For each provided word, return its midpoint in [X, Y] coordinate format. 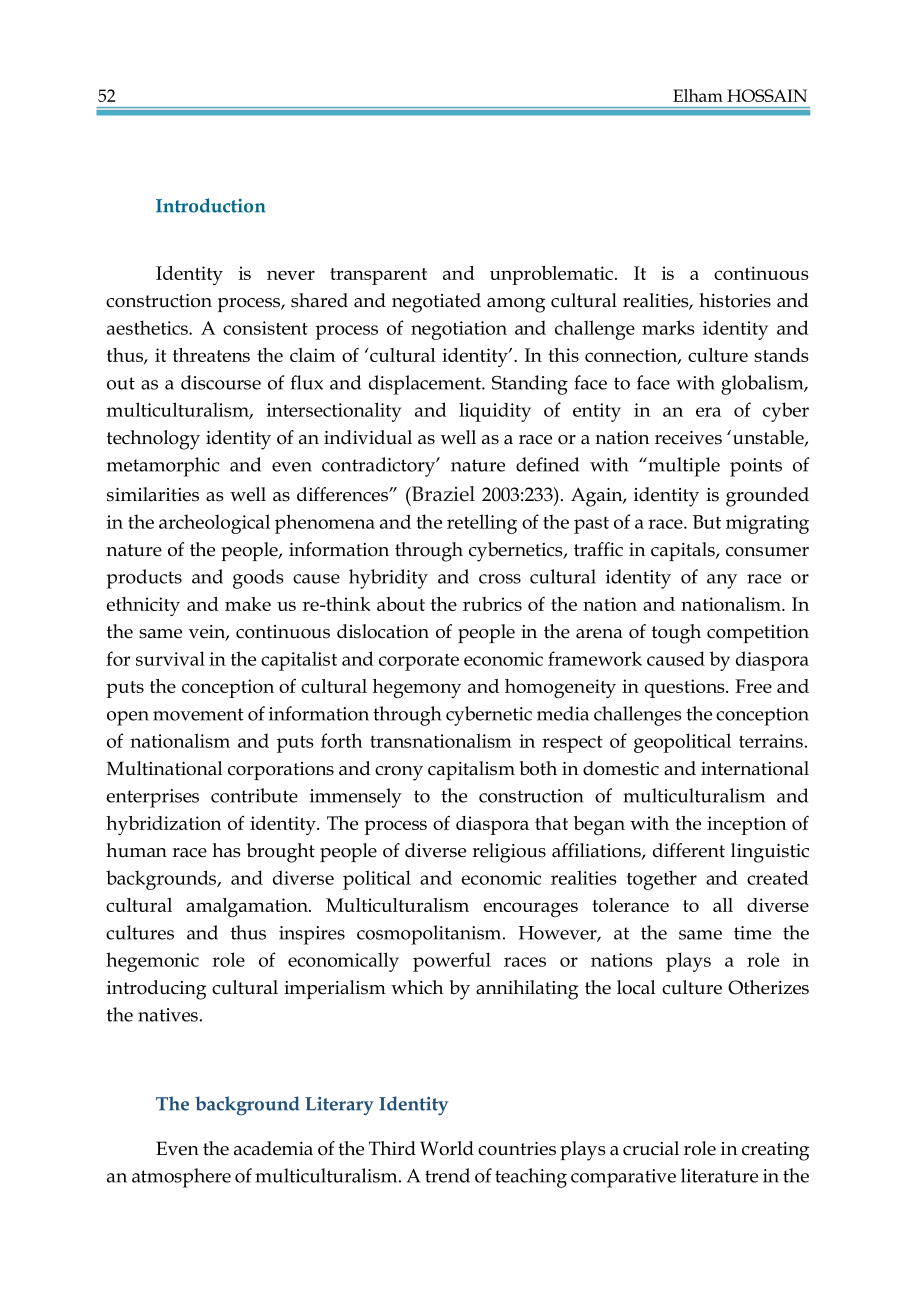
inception [747, 825]
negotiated [436, 303]
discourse [221, 382]
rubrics [492, 604]
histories [735, 300]
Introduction [211, 205]
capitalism [471, 770]
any [722, 581]
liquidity [495, 412]
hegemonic [152, 962]
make [248, 604]
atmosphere [181, 1178]
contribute [254, 795]
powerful [452, 962]
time [752, 933]
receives [688, 438]
